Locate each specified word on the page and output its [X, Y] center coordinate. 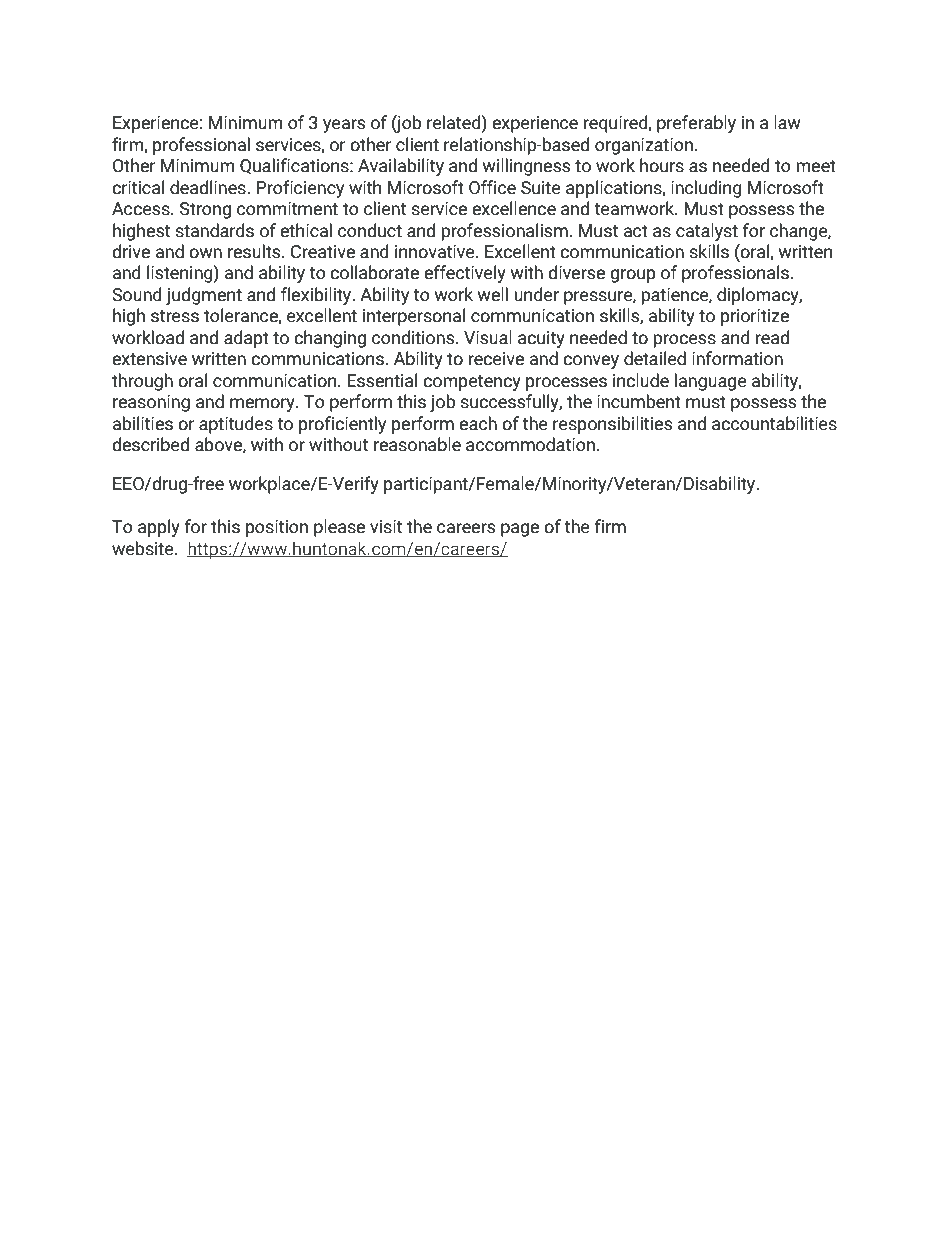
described [150, 444]
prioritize [755, 317]
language [711, 382]
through [142, 382]
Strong [205, 210]
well [493, 294]
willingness [526, 167]
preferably [696, 124]
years [344, 126]
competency [472, 383]
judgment [204, 296]
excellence [514, 208]
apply [159, 528]
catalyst [707, 232]
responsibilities [612, 425]
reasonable [417, 444]
